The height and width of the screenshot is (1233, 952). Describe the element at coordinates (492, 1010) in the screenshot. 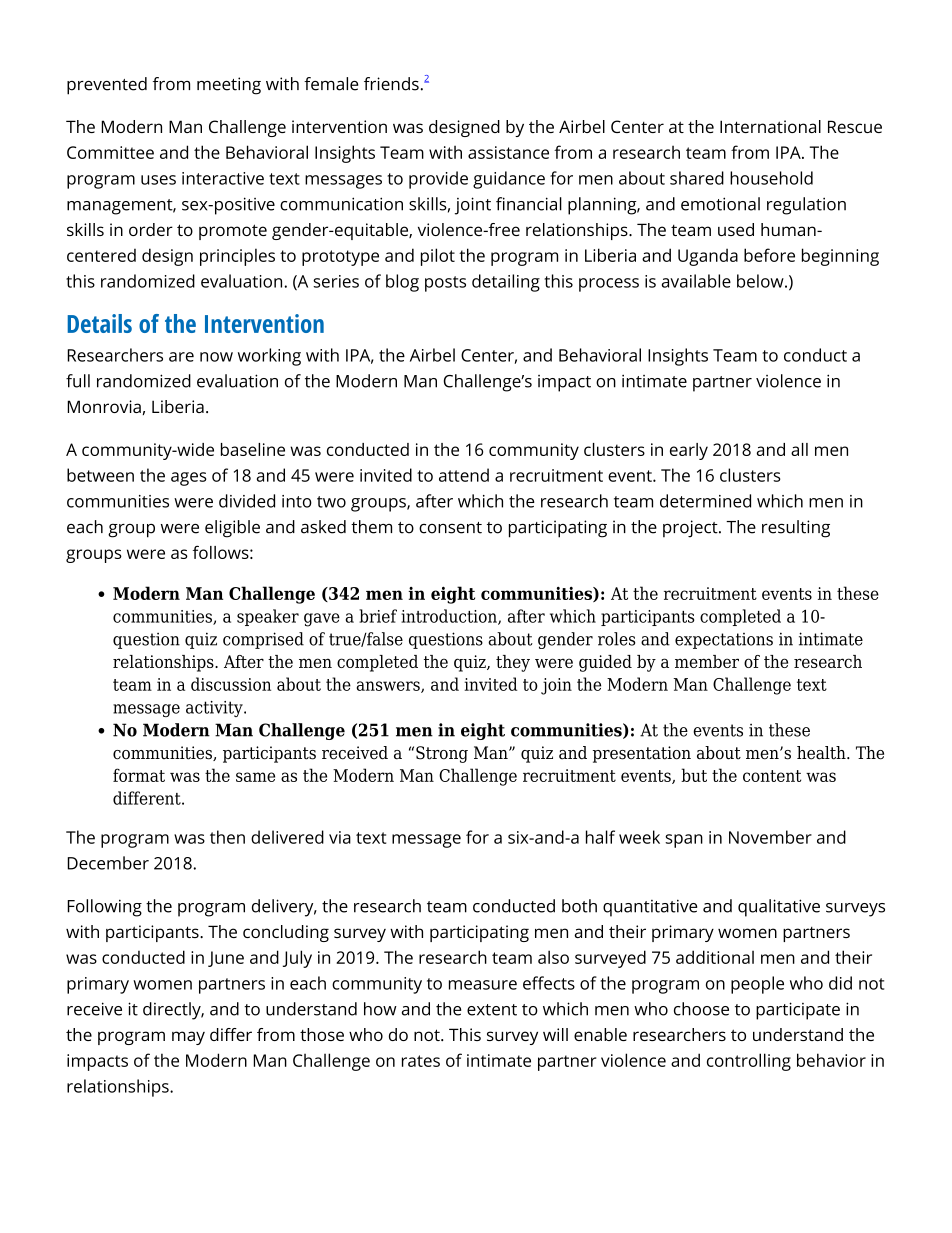

I see `extent` at that location.
